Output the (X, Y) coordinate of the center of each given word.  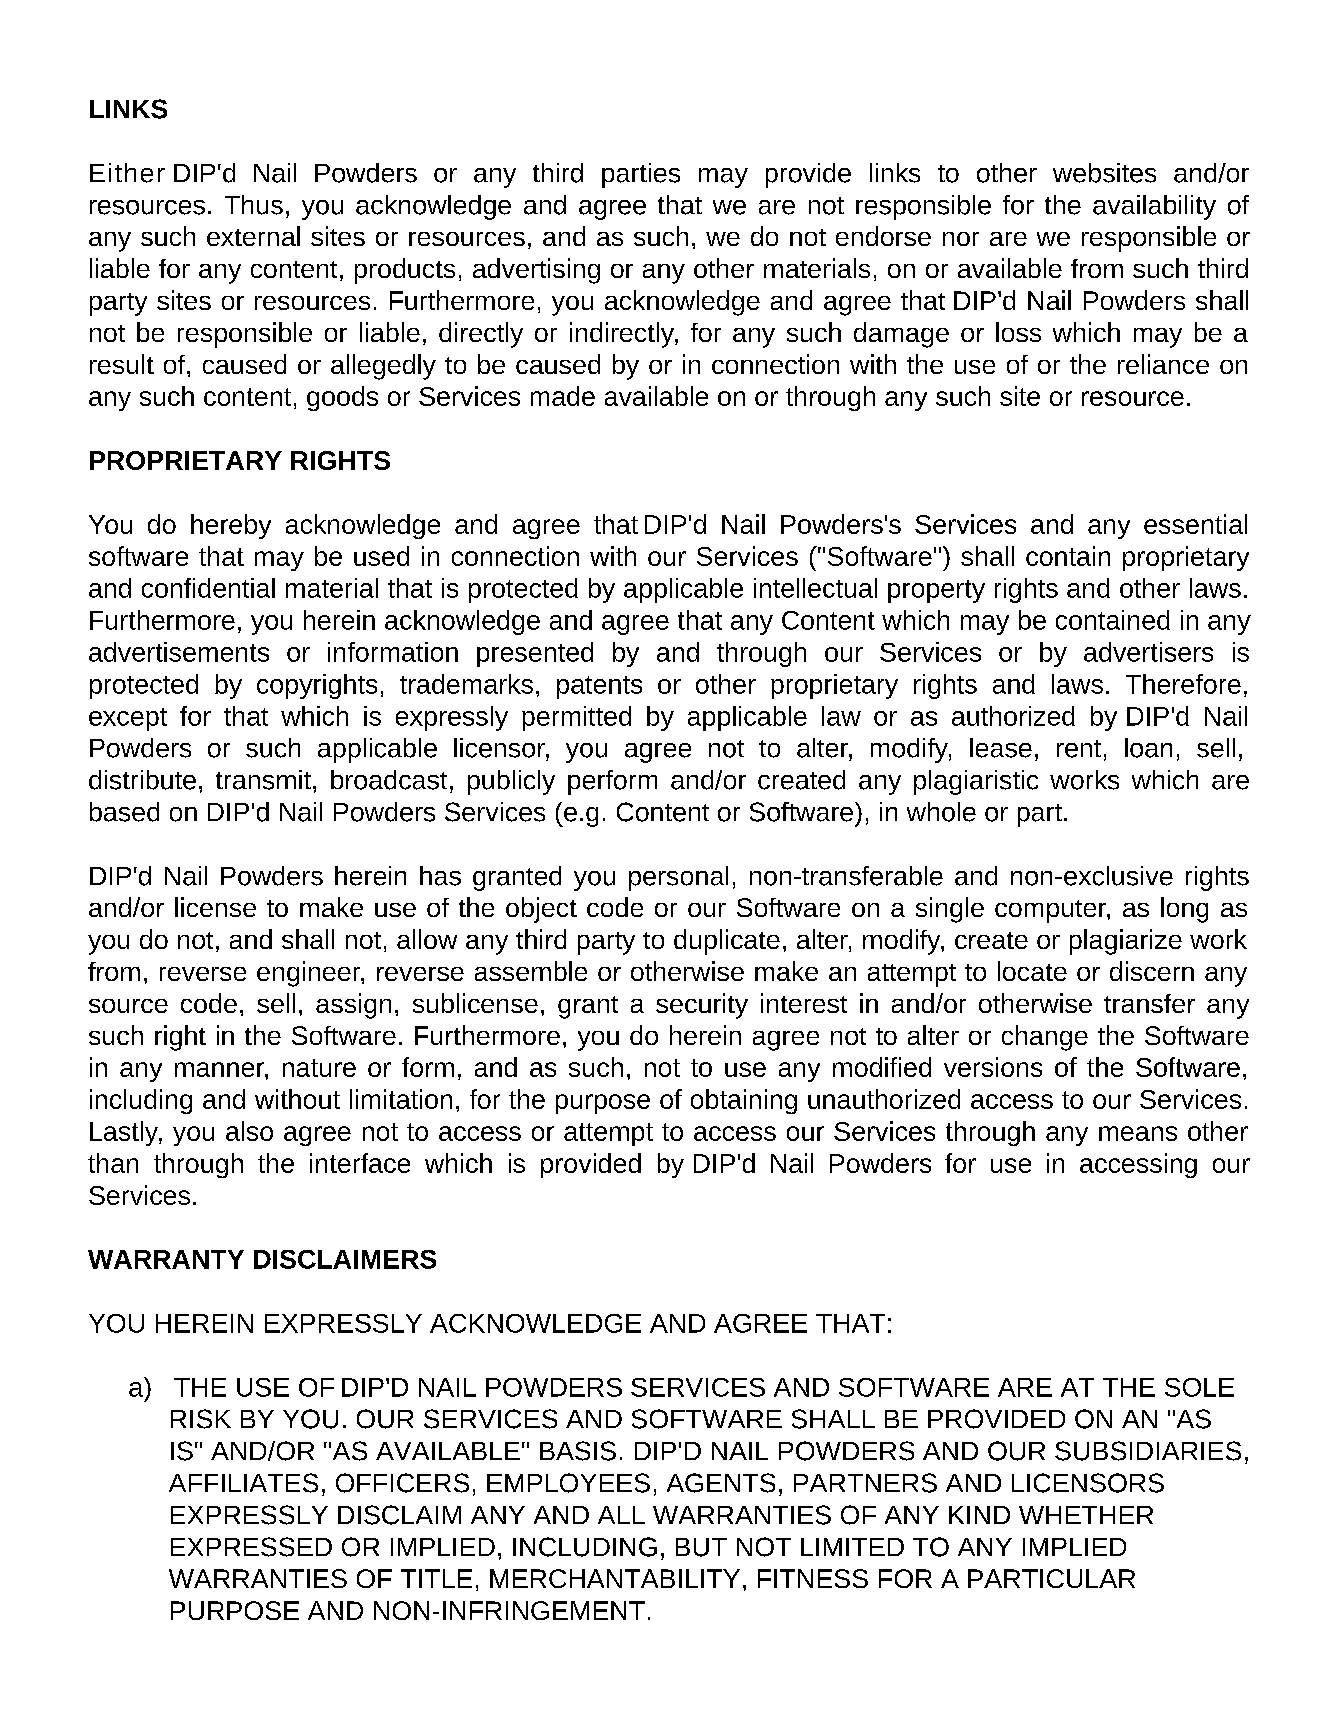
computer (1051, 911)
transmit (263, 780)
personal (678, 878)
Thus (254, 205)
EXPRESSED (251, 1547)
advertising (536, 271)
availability (1154, 207)
